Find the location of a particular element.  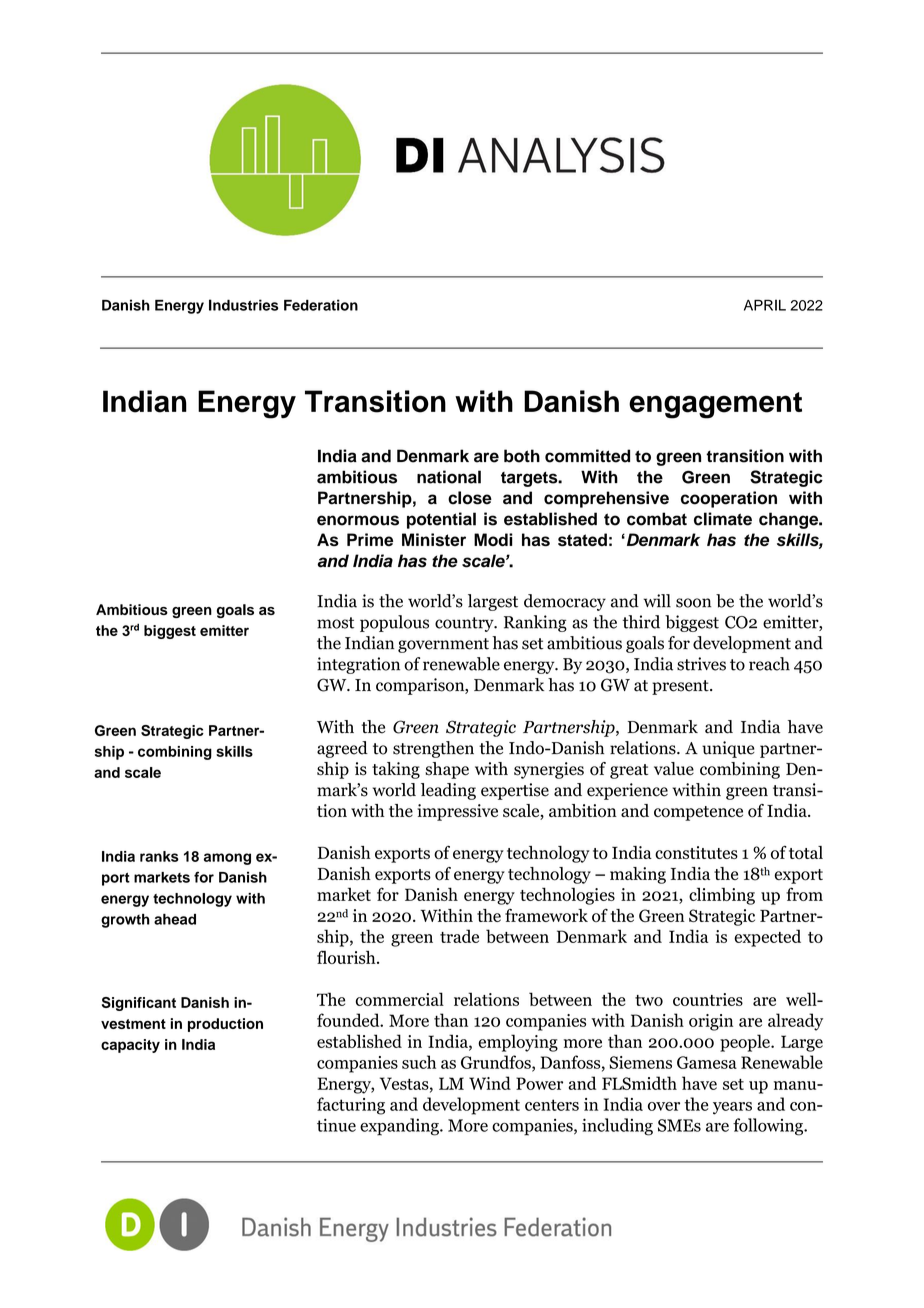

agreed is located at coordinates (342, 749).
